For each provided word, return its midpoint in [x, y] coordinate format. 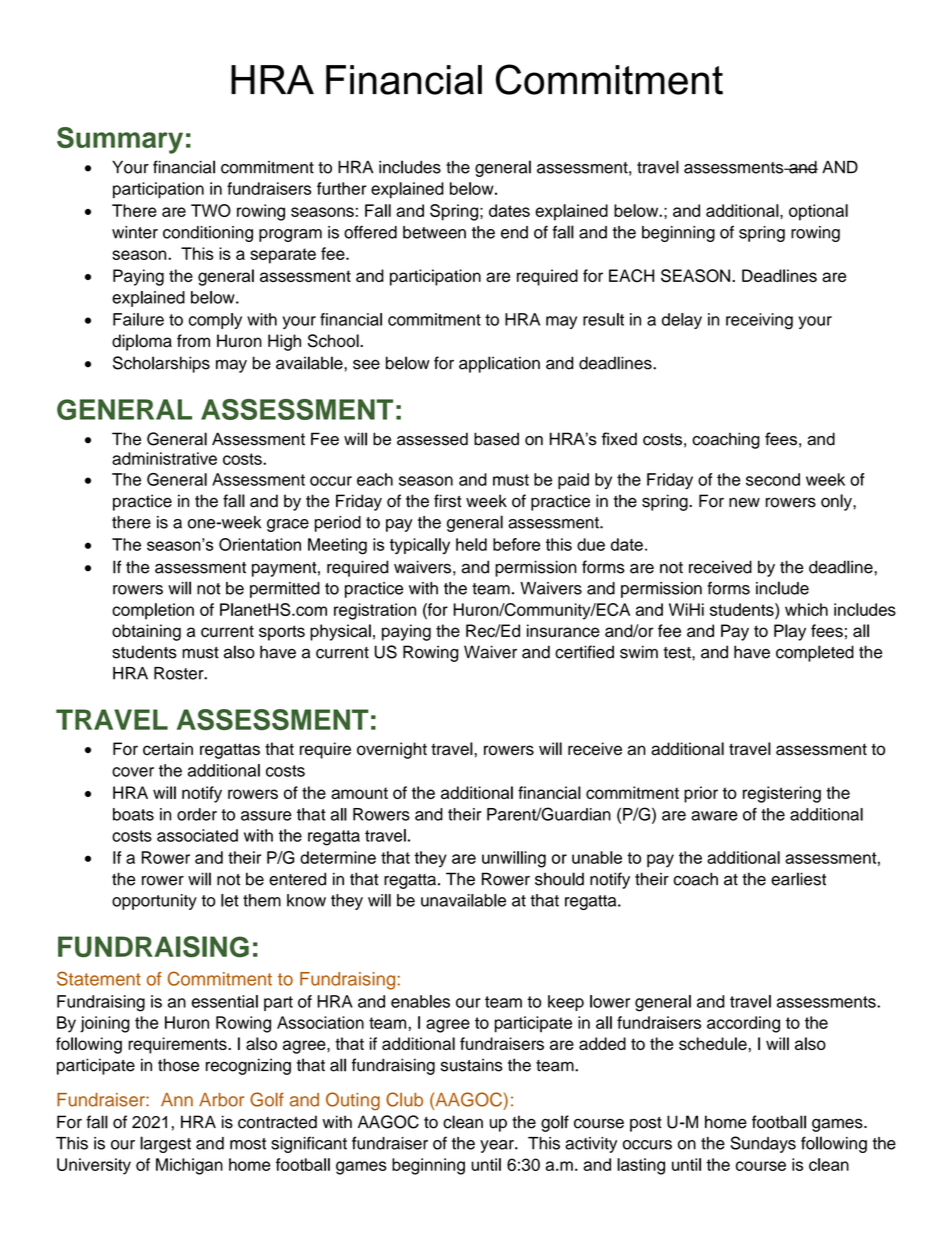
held [471, 544]
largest [165, 1144]
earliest [798, 879]
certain [168, 749]
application [499, 364]
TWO [211, 210]
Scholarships [161, 364]
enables [420, 1001]
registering [782, 794]
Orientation [260, 544]
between [434, 232]
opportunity [154, 902]
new [744, 502]
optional [818, 212]
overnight [392, 750]
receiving [759, 321]
